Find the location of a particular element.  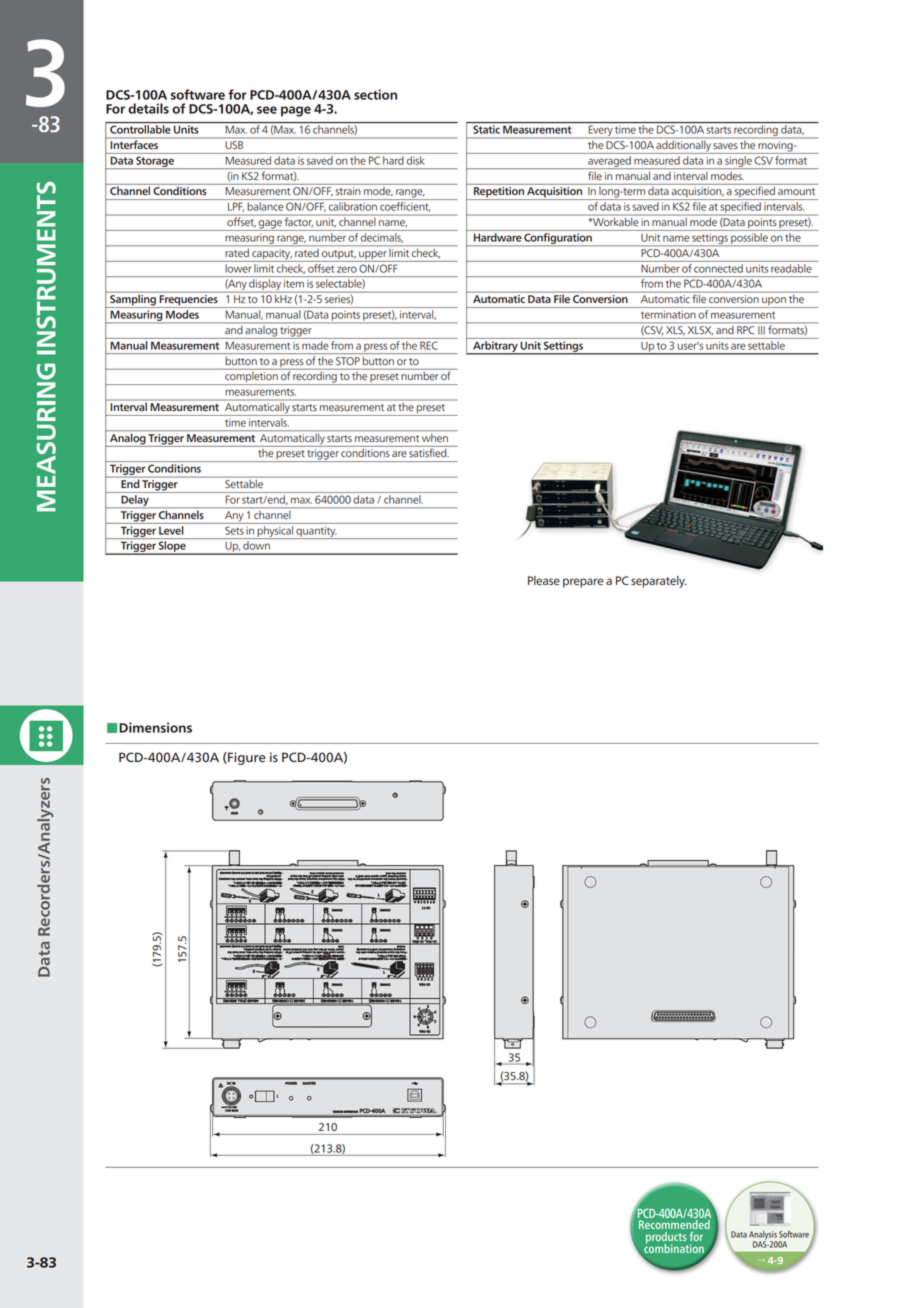

prepare is located at coordinates (583, 583).
